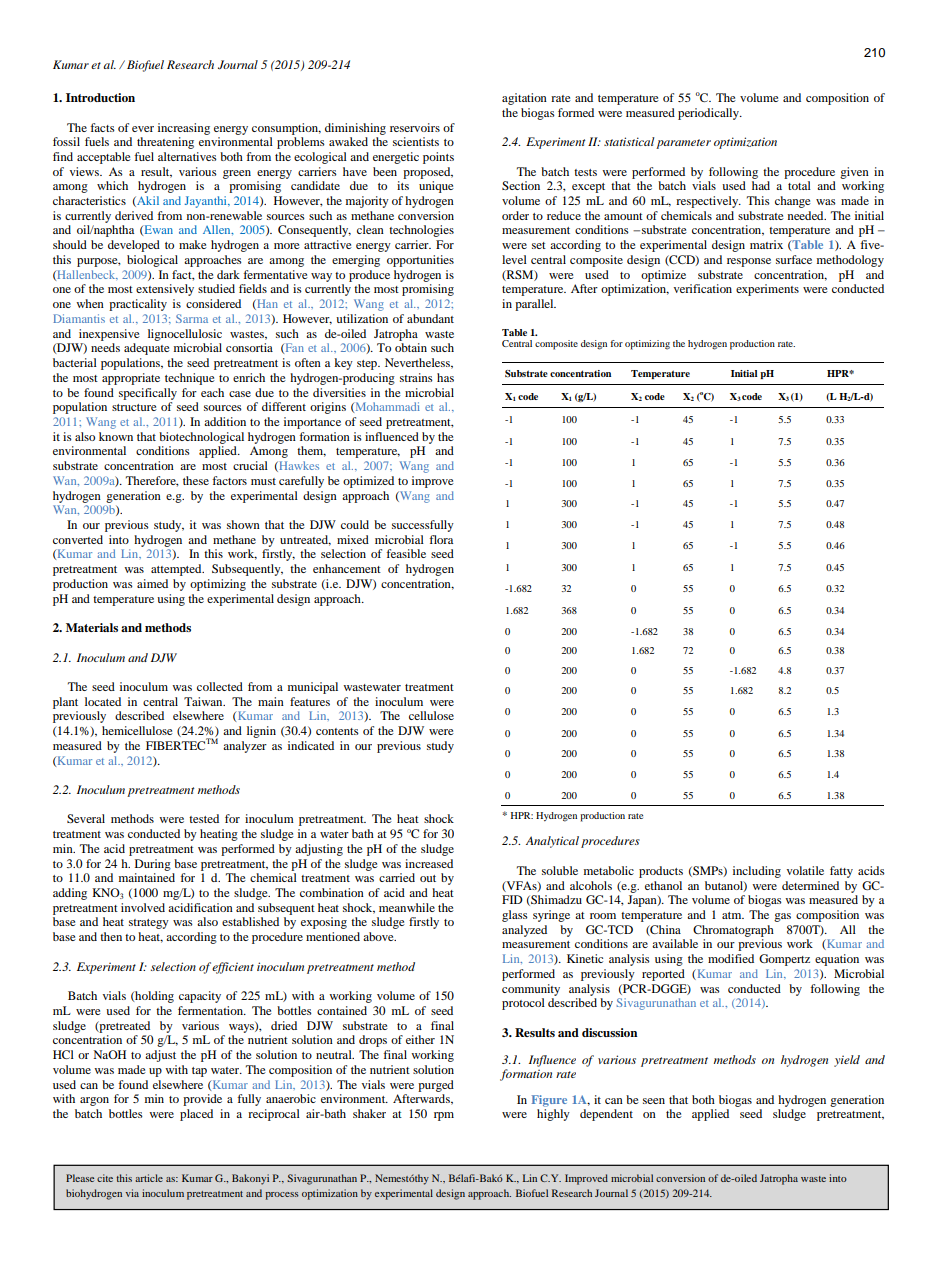 The image size is (952, 1270). I want to click on rpm, so click(444, 1116).
